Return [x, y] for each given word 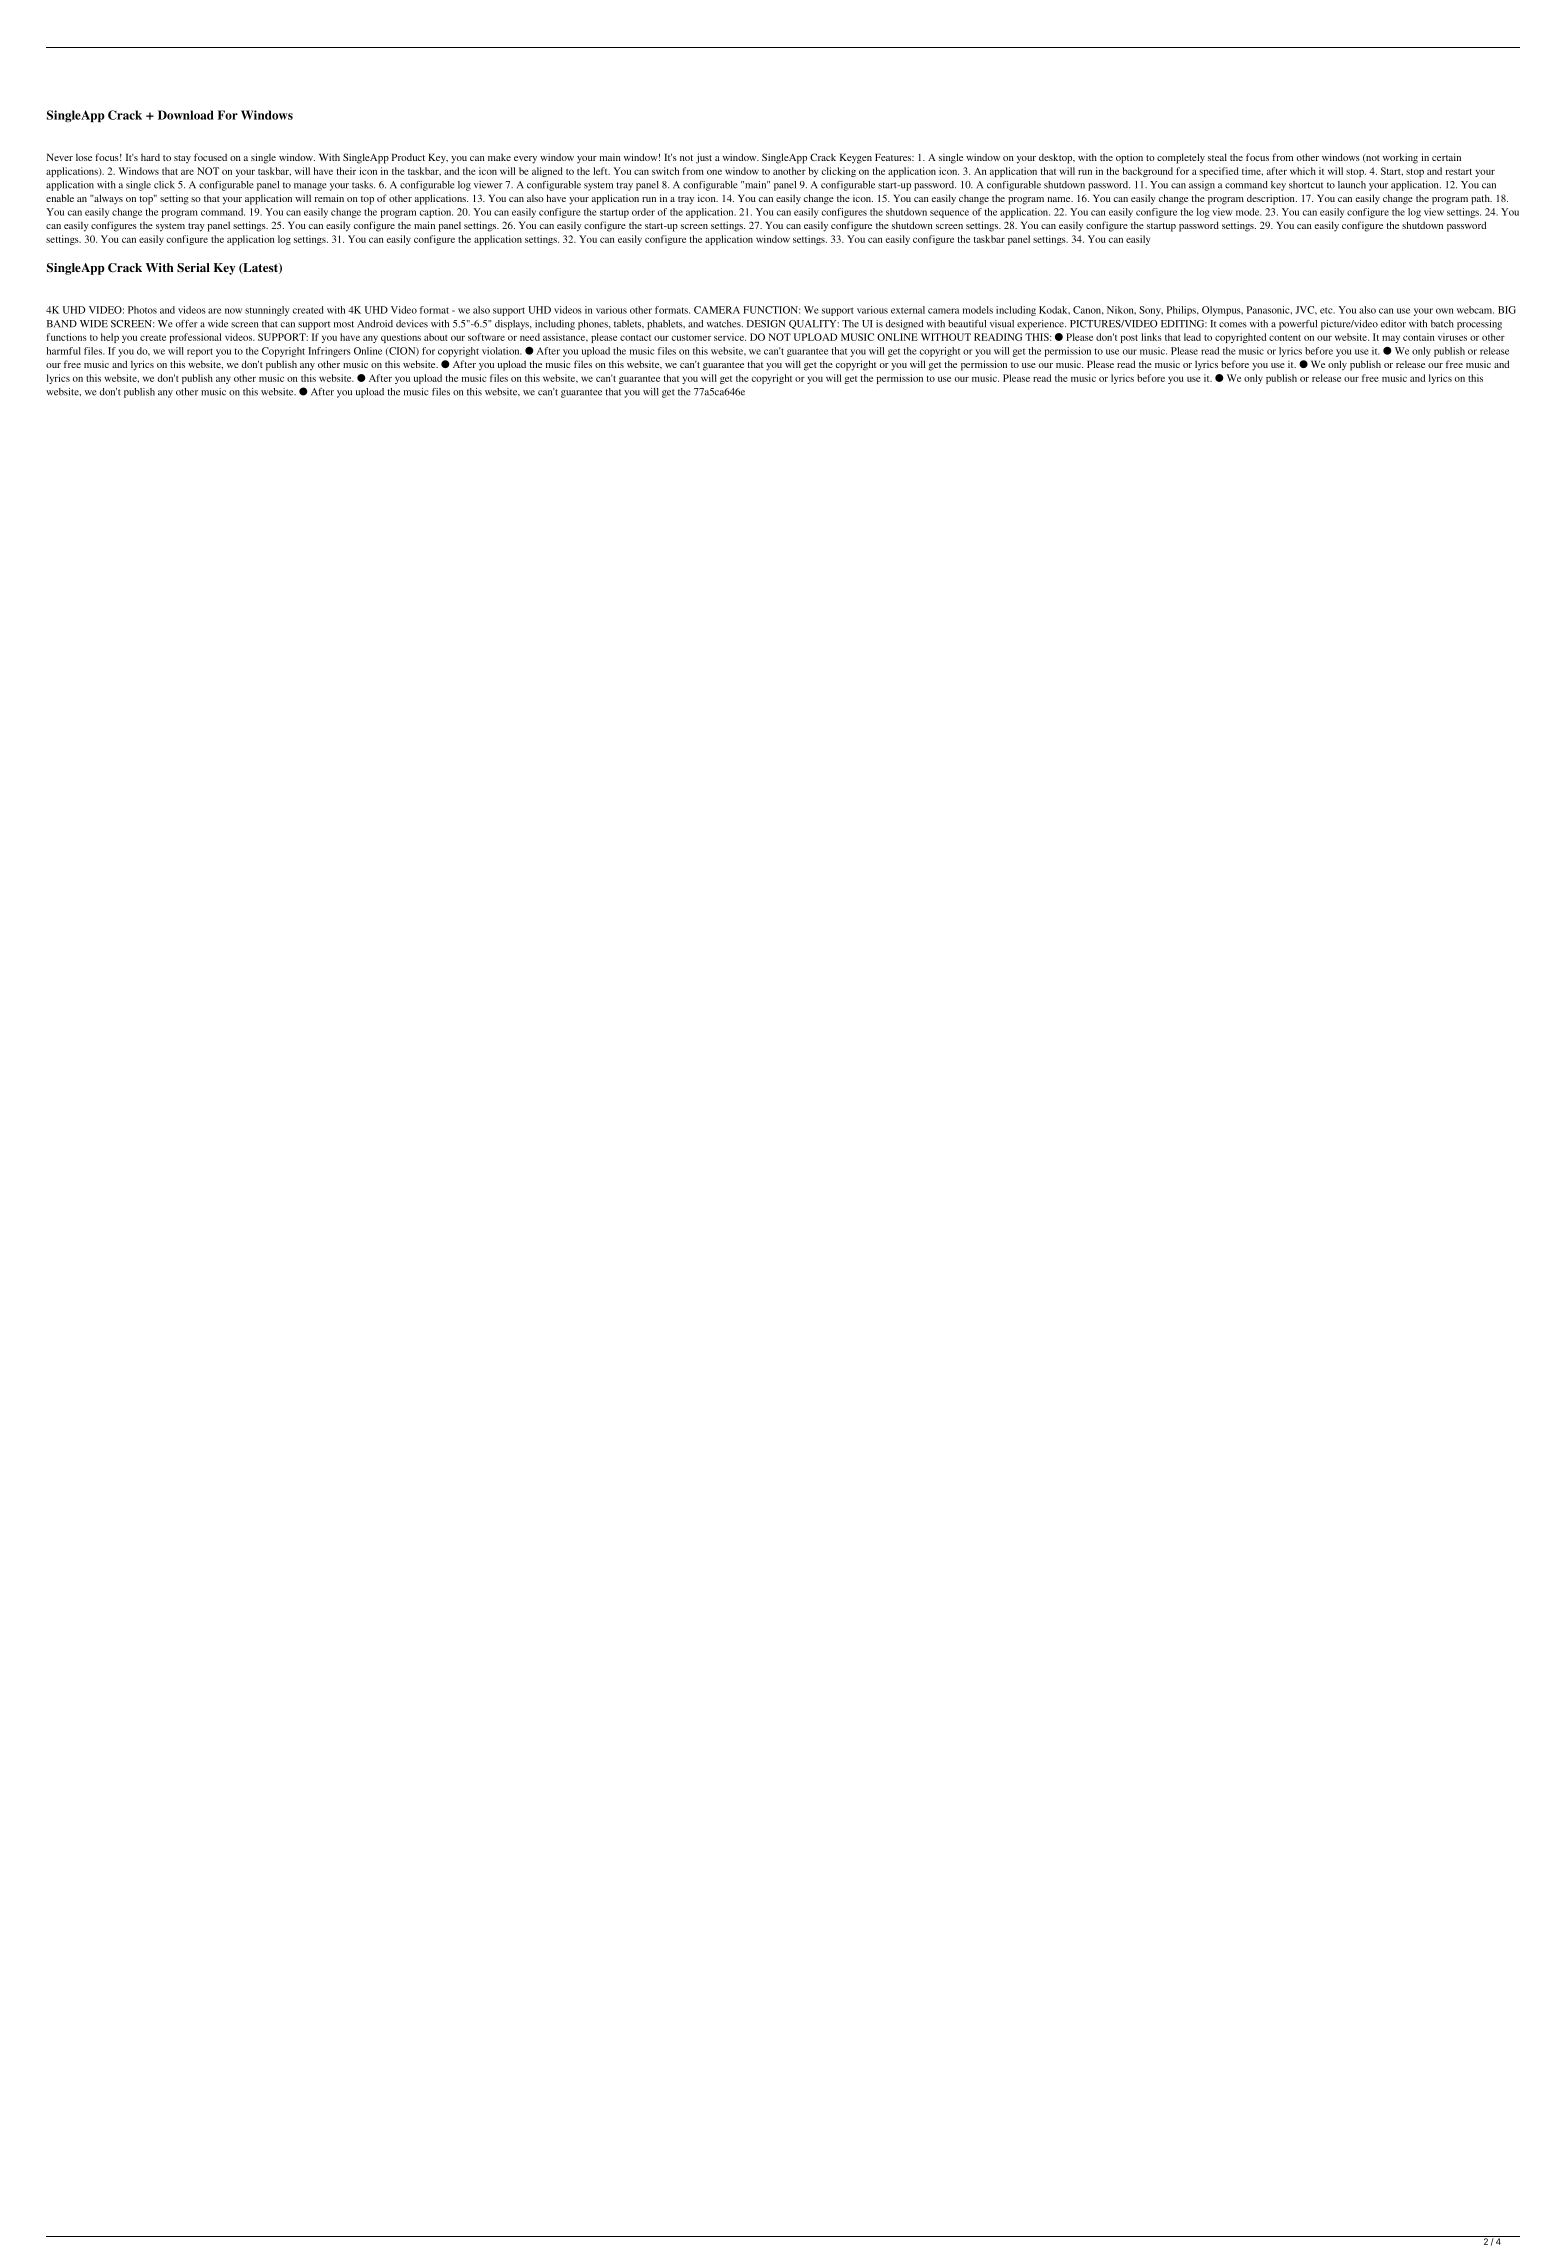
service [730, 337]
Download [186, 115]
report [200, 352]
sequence [949, 214]
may [1391, 339]
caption [436, 213]
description [1272, 199]
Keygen [856, 158]
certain [1446, 157]
